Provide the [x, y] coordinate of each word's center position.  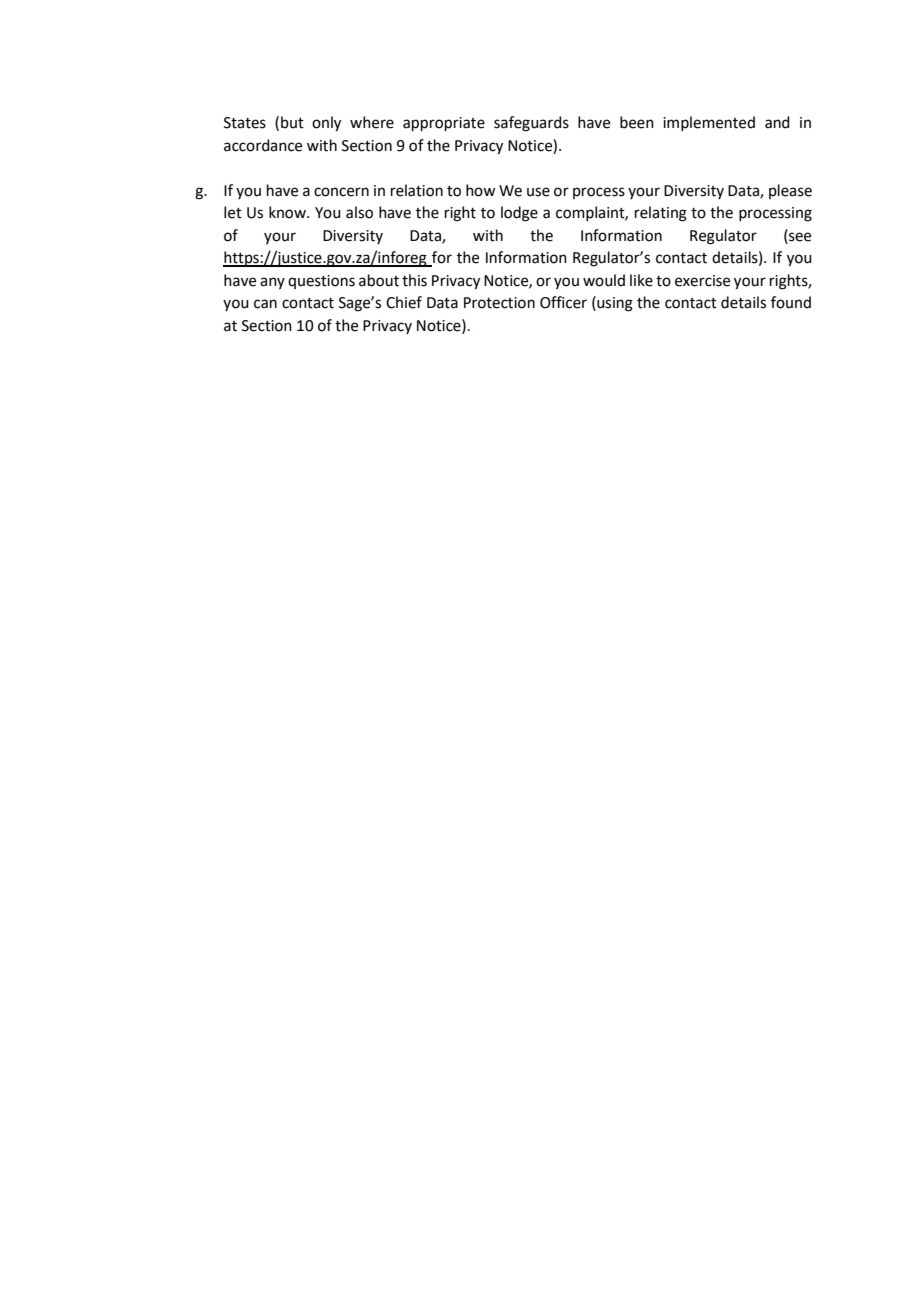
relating [661, 214]
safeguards [531, 124]
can [265, 304]
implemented [709, 123]
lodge [519, 214]
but [292, 122]
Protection [499, 303]
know [288, 212]
